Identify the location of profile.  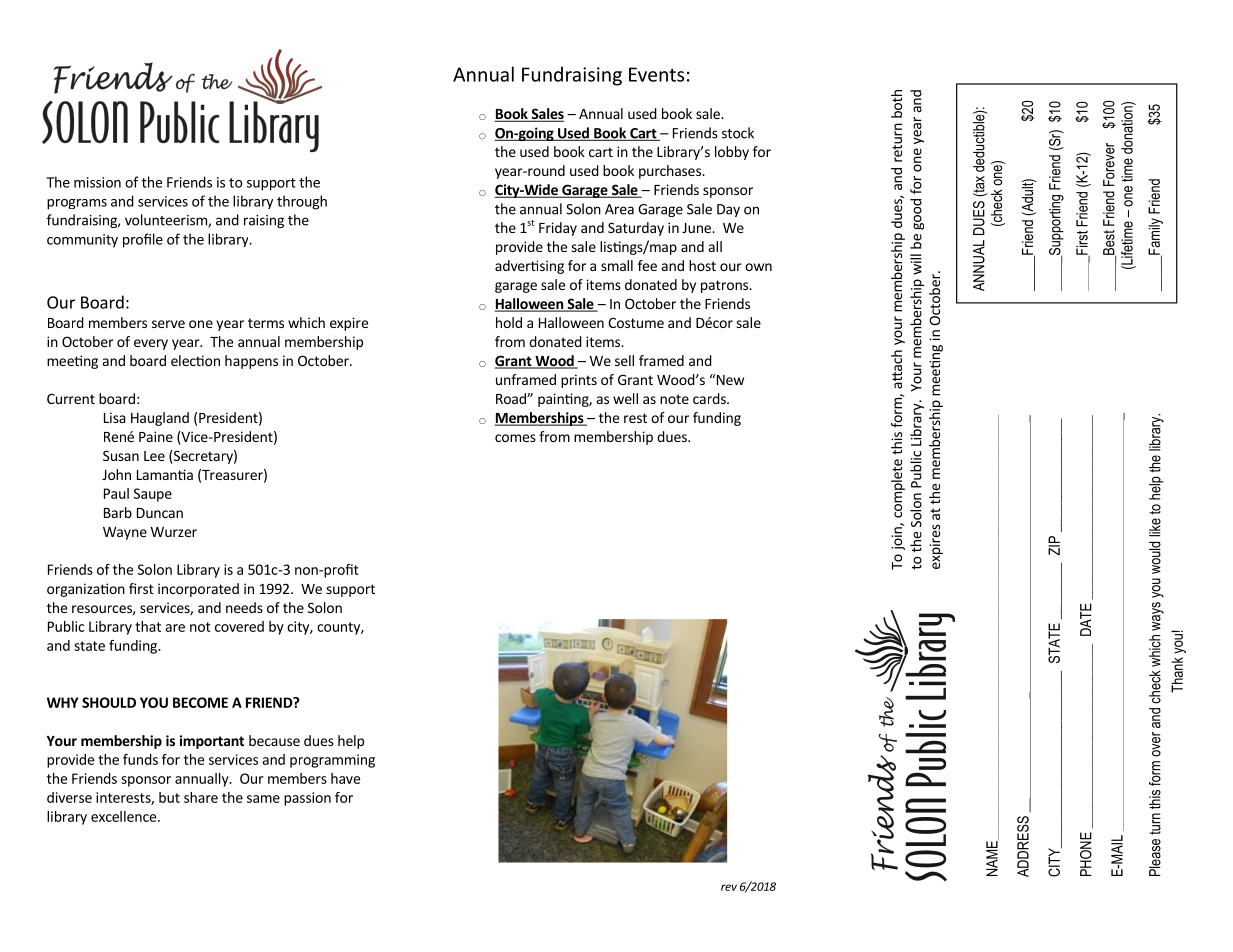
(143, 240).
